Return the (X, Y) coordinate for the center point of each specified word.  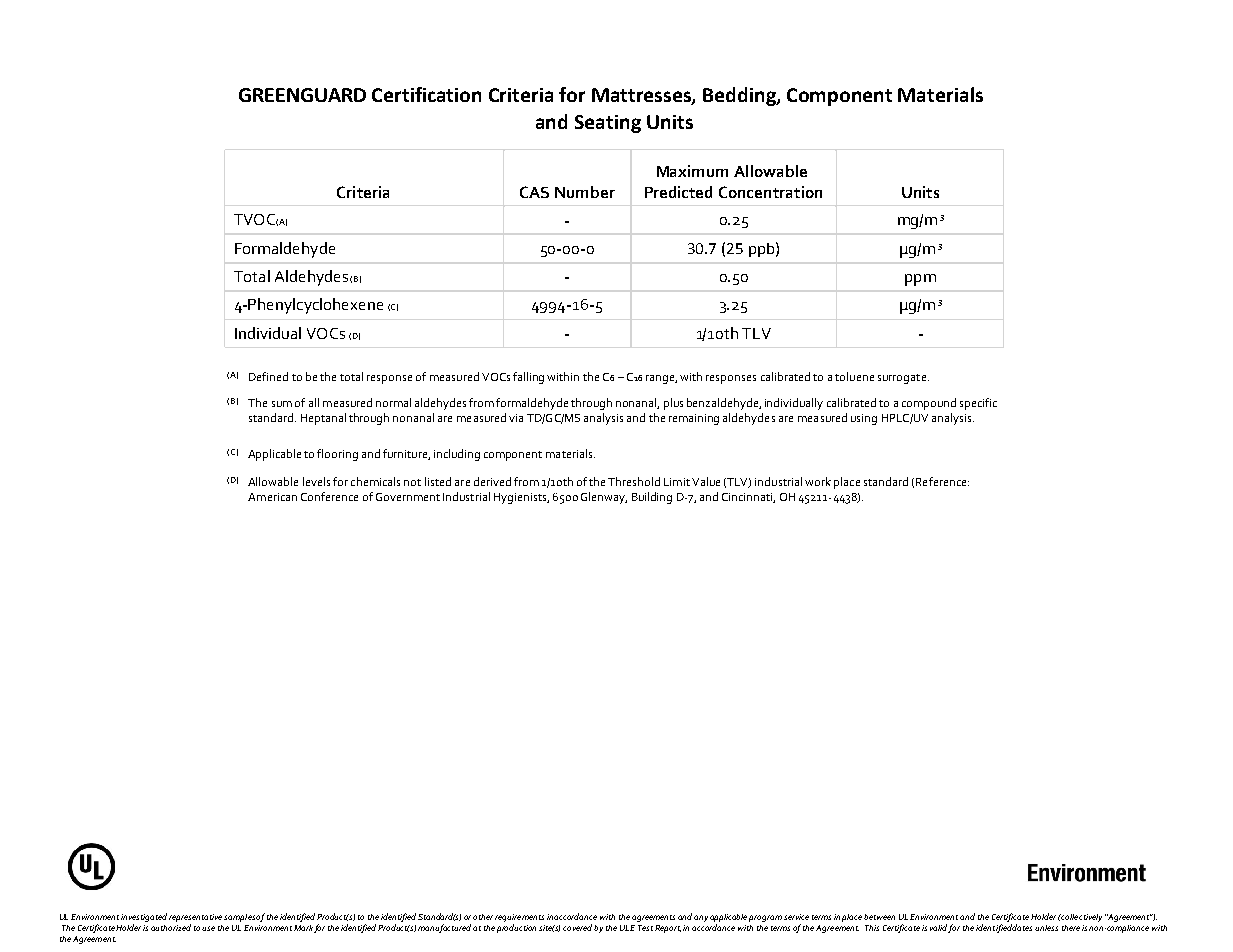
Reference (942, 481)
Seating (608, 124)
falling (528, 378)
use (208, 928)
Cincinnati (748, 498)
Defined (268, 376)
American (272, 497)
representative (195, 918)
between (879, 917)
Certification (426, 94)
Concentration (770, 192)
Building (652, 498)
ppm (920, 280)
